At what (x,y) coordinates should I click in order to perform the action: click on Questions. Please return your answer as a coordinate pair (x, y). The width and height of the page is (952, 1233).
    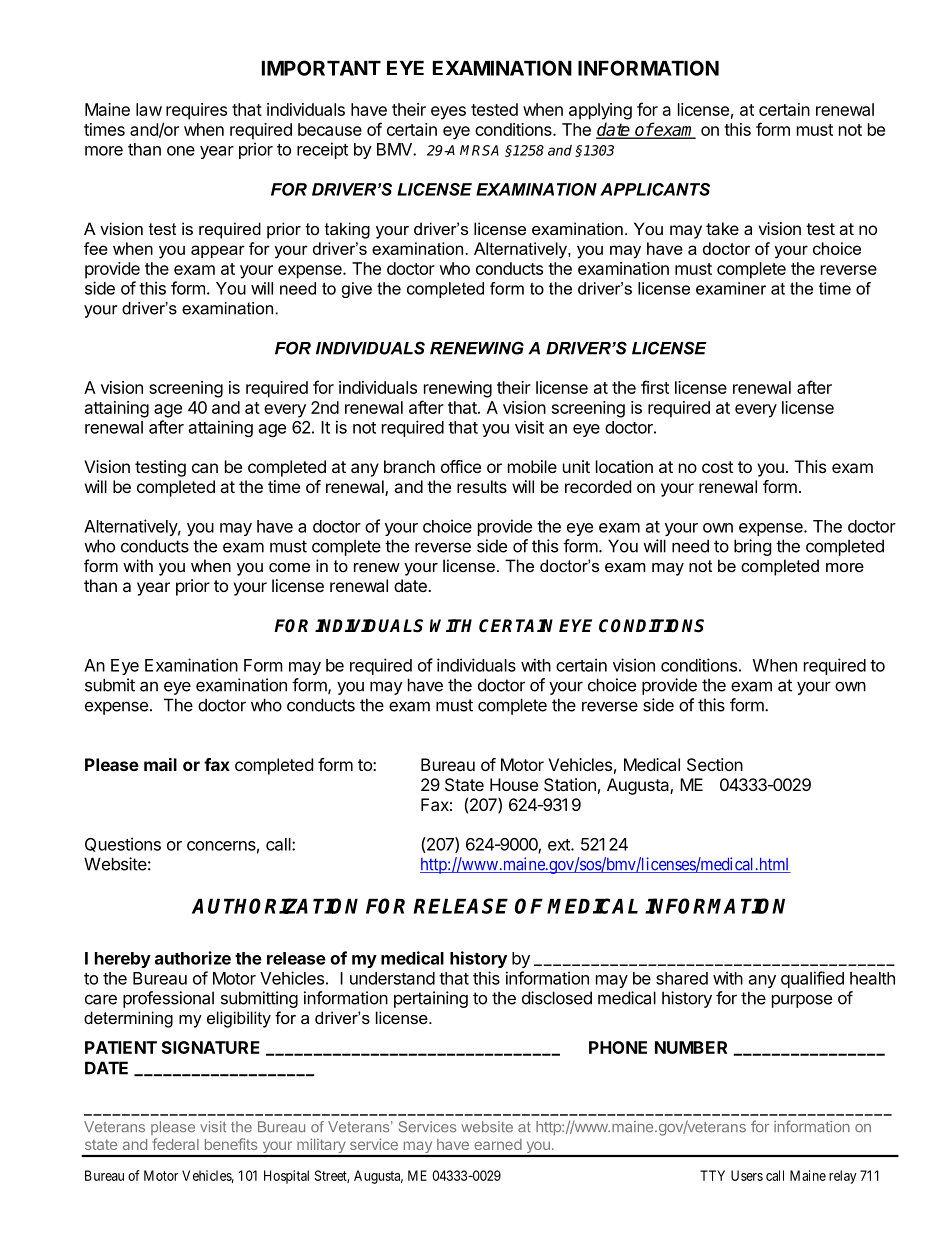
    Looking at the image, I should click on (123, 844).
